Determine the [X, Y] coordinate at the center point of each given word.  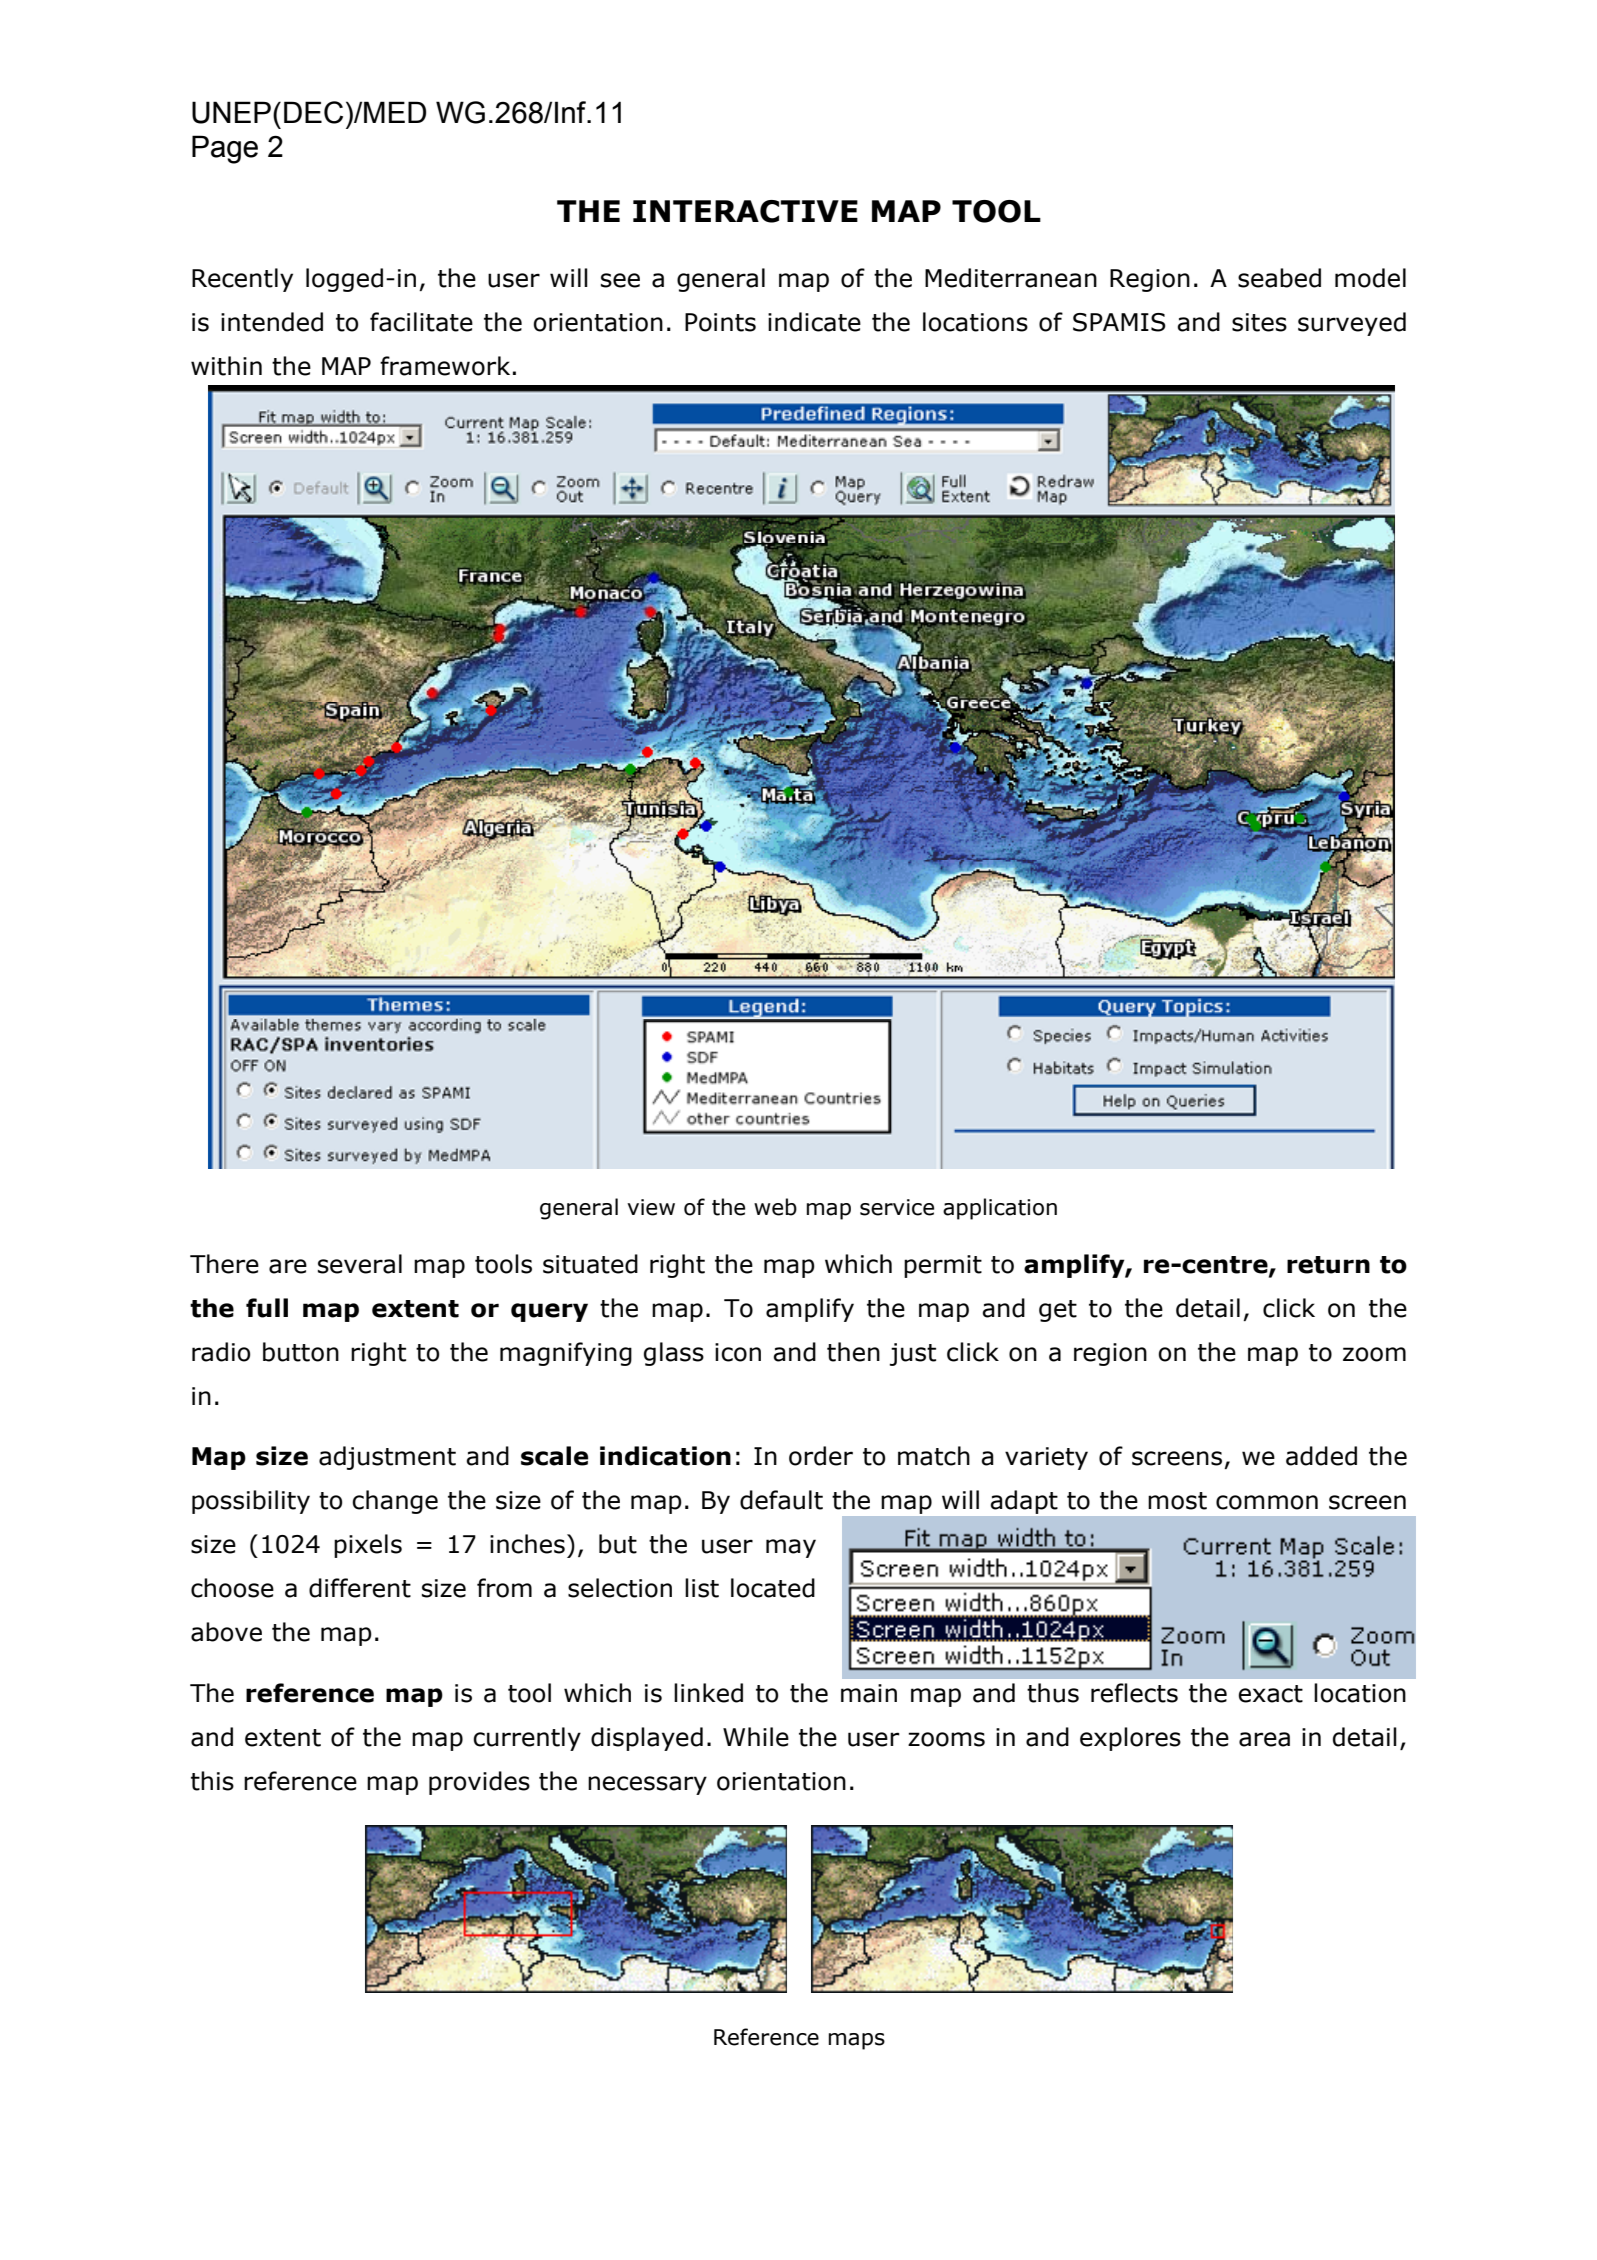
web [775, 1207]
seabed [1279, 278]
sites [1259, 322]
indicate [814, 322]
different [360, 1588]
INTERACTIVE [745, 211]
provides [479, 1783]
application [1000, 1209]
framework [445, 366]
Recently [242, 280]
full [267, 1308]
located [773, 1588]
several [360, 1264]
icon [738, 1352]
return [1328, 1265]
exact [1270, 1694]
